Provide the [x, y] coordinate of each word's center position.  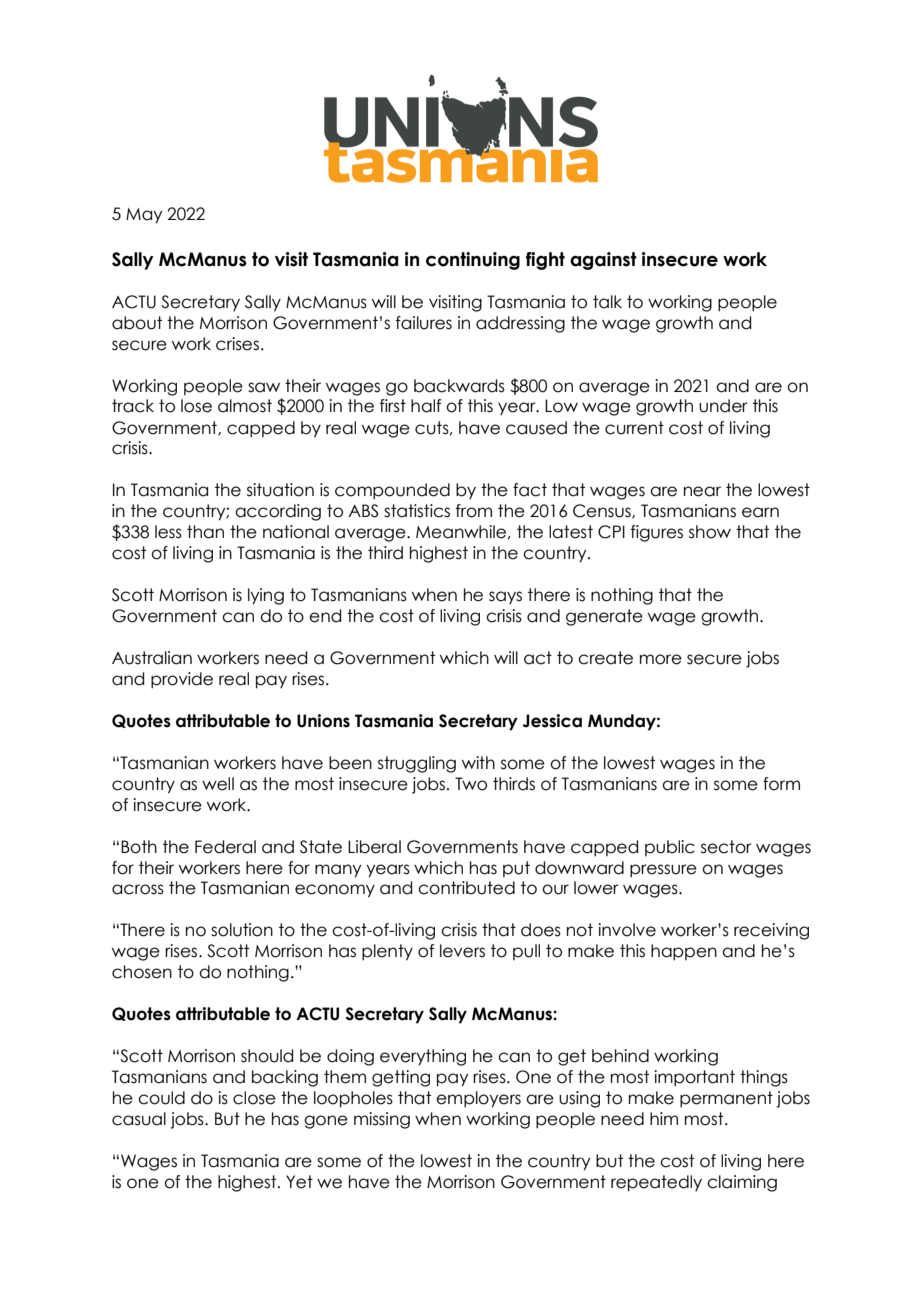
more [661, 659]
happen [684, 952]
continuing [473, 261]
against [603, 261]
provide [182, 680]
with [478, 762]
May [144, 216]
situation [280, 490]
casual [139, 1119]
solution [242, 930]
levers [462, 951]
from [474, 511]
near [702, 491]
